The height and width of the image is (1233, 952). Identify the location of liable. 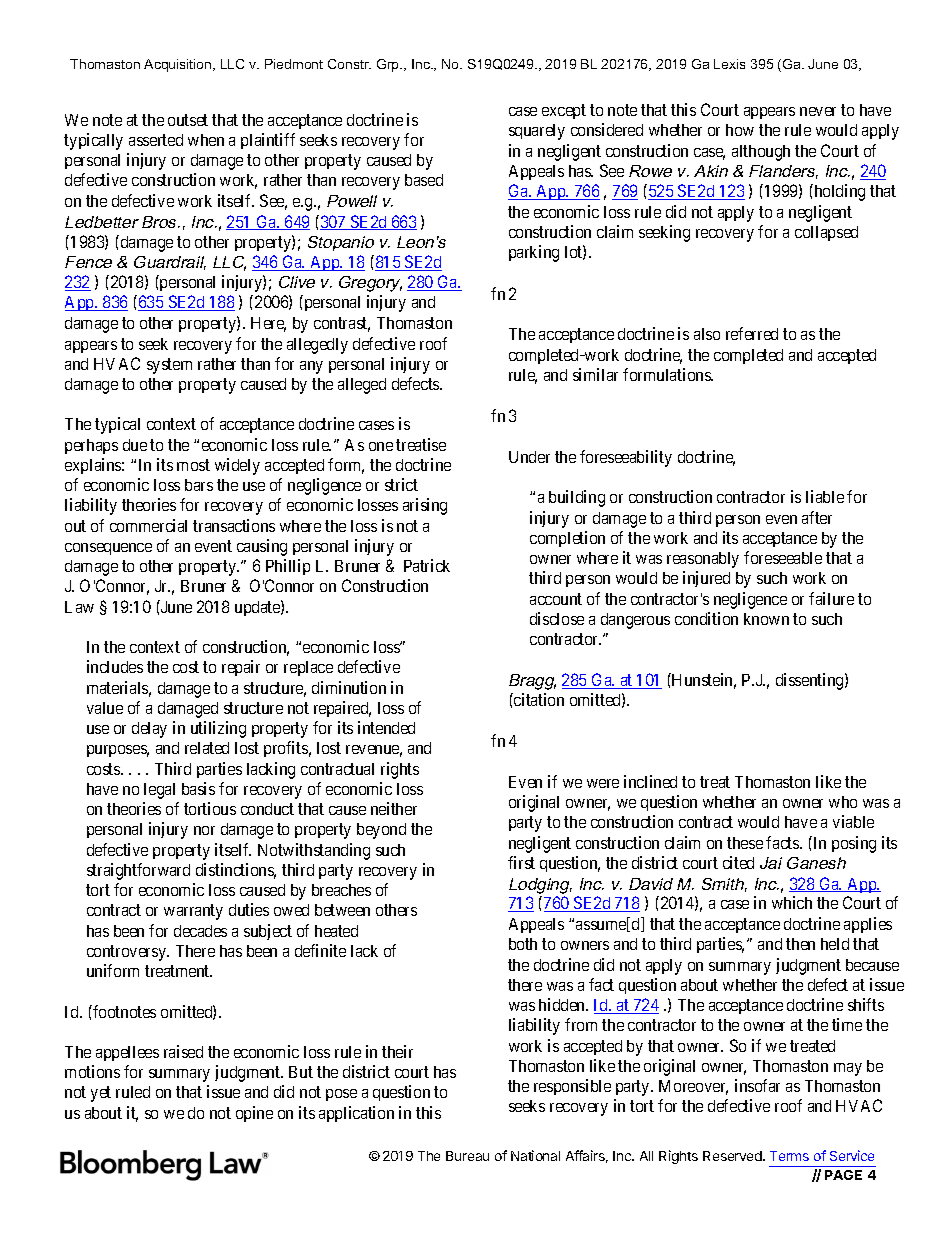
(825, 496).
